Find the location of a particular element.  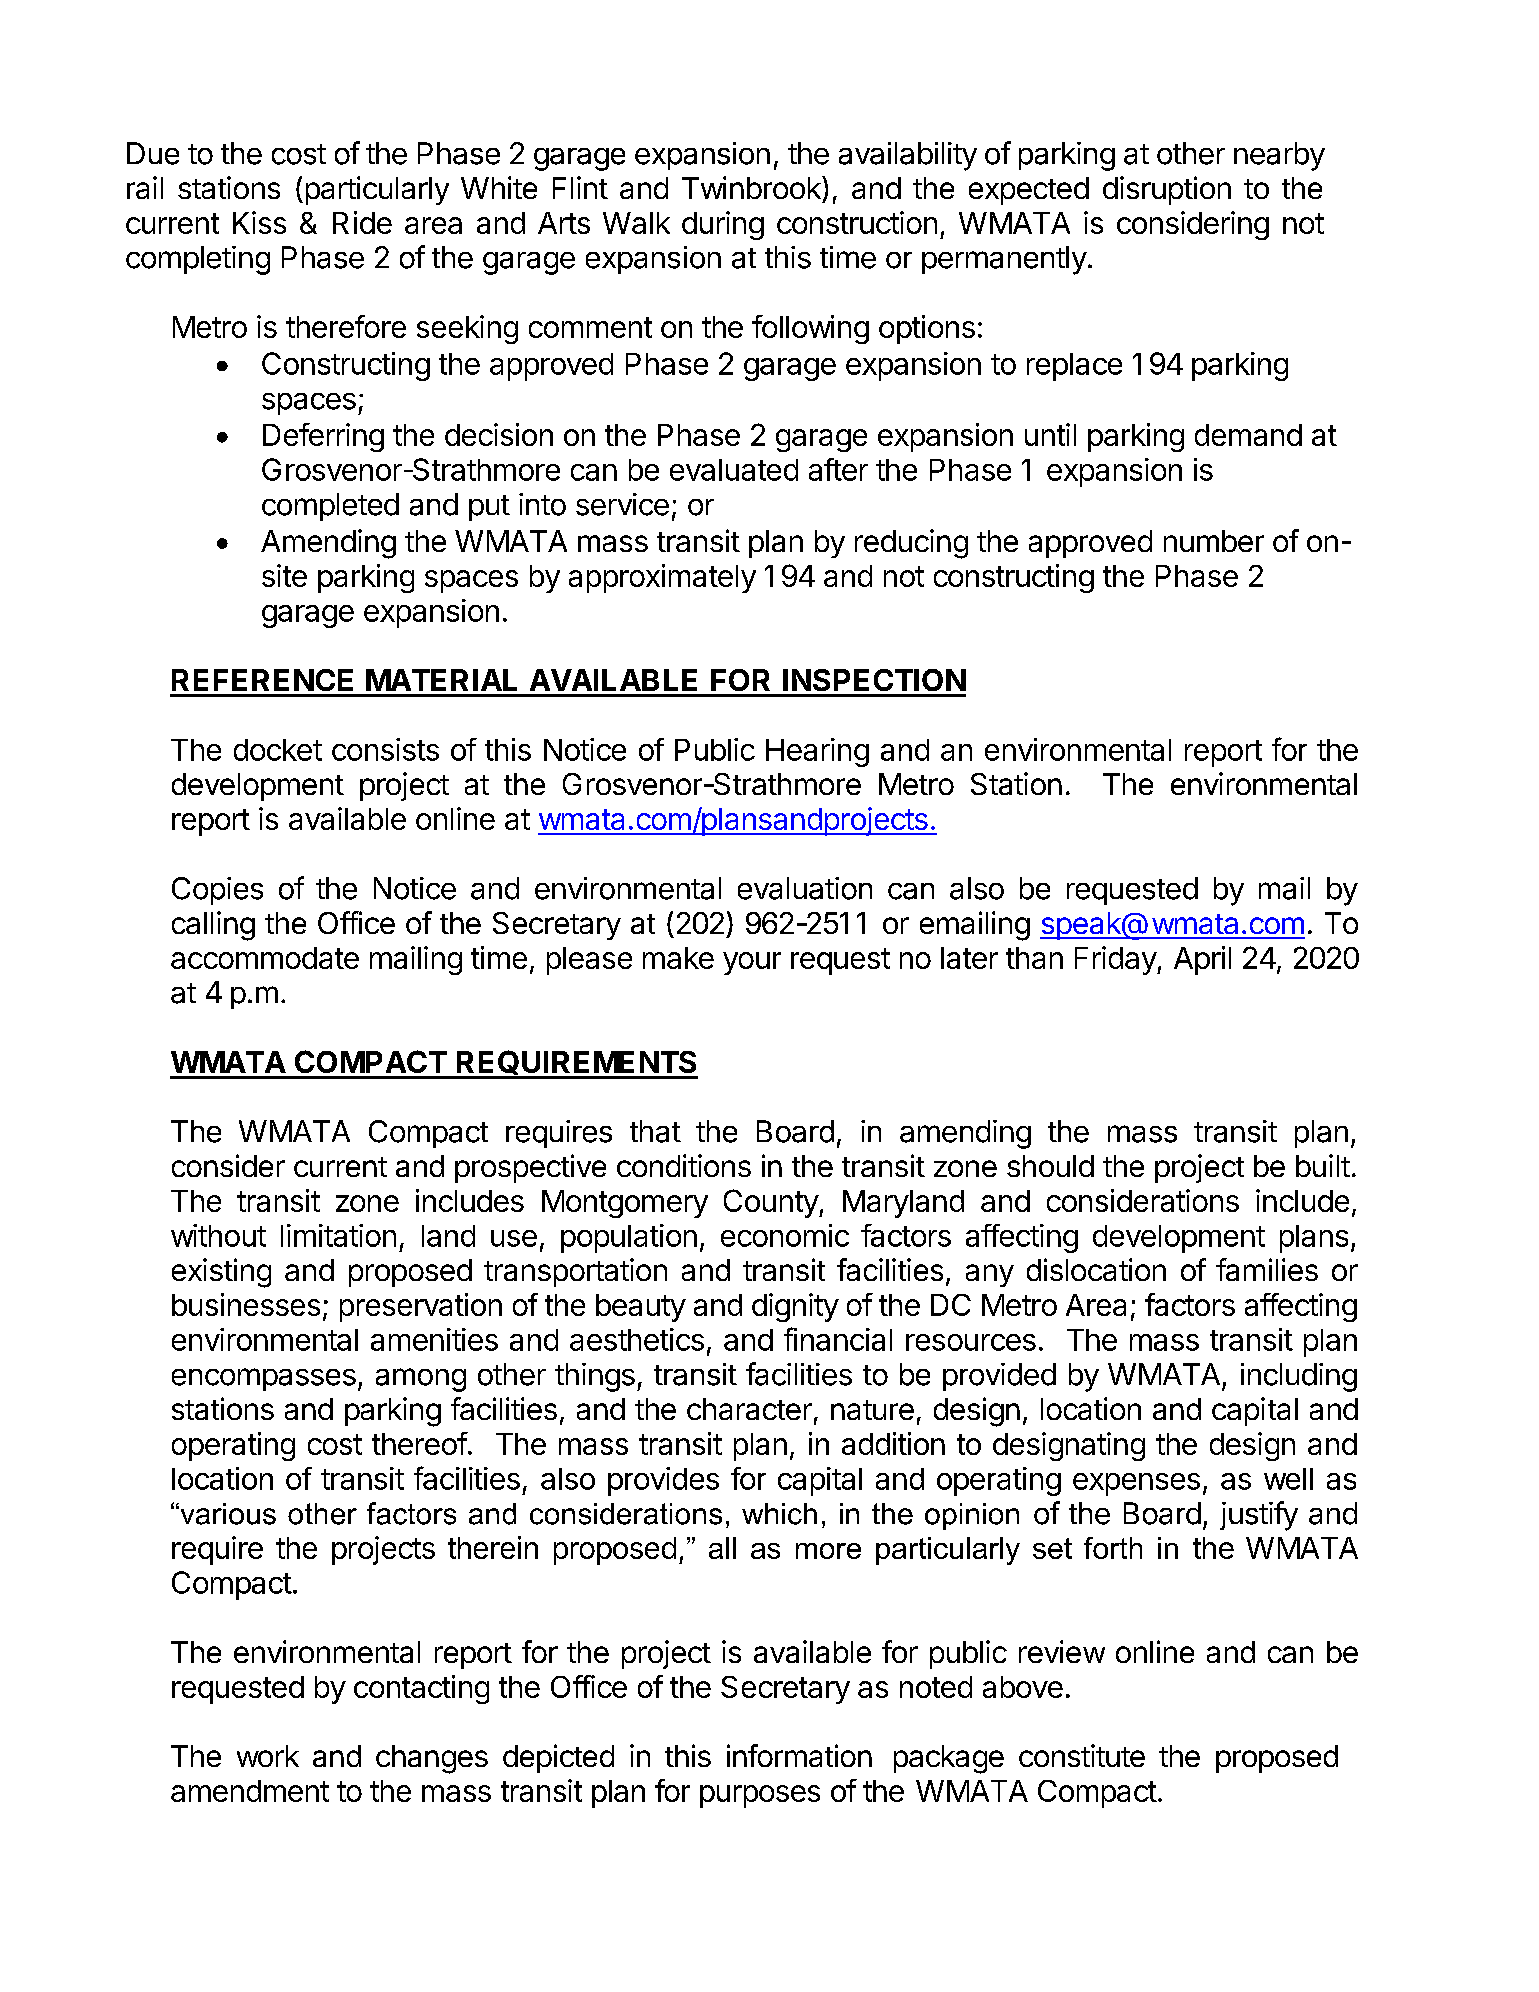

work is located at coordinates (268, 1756).
